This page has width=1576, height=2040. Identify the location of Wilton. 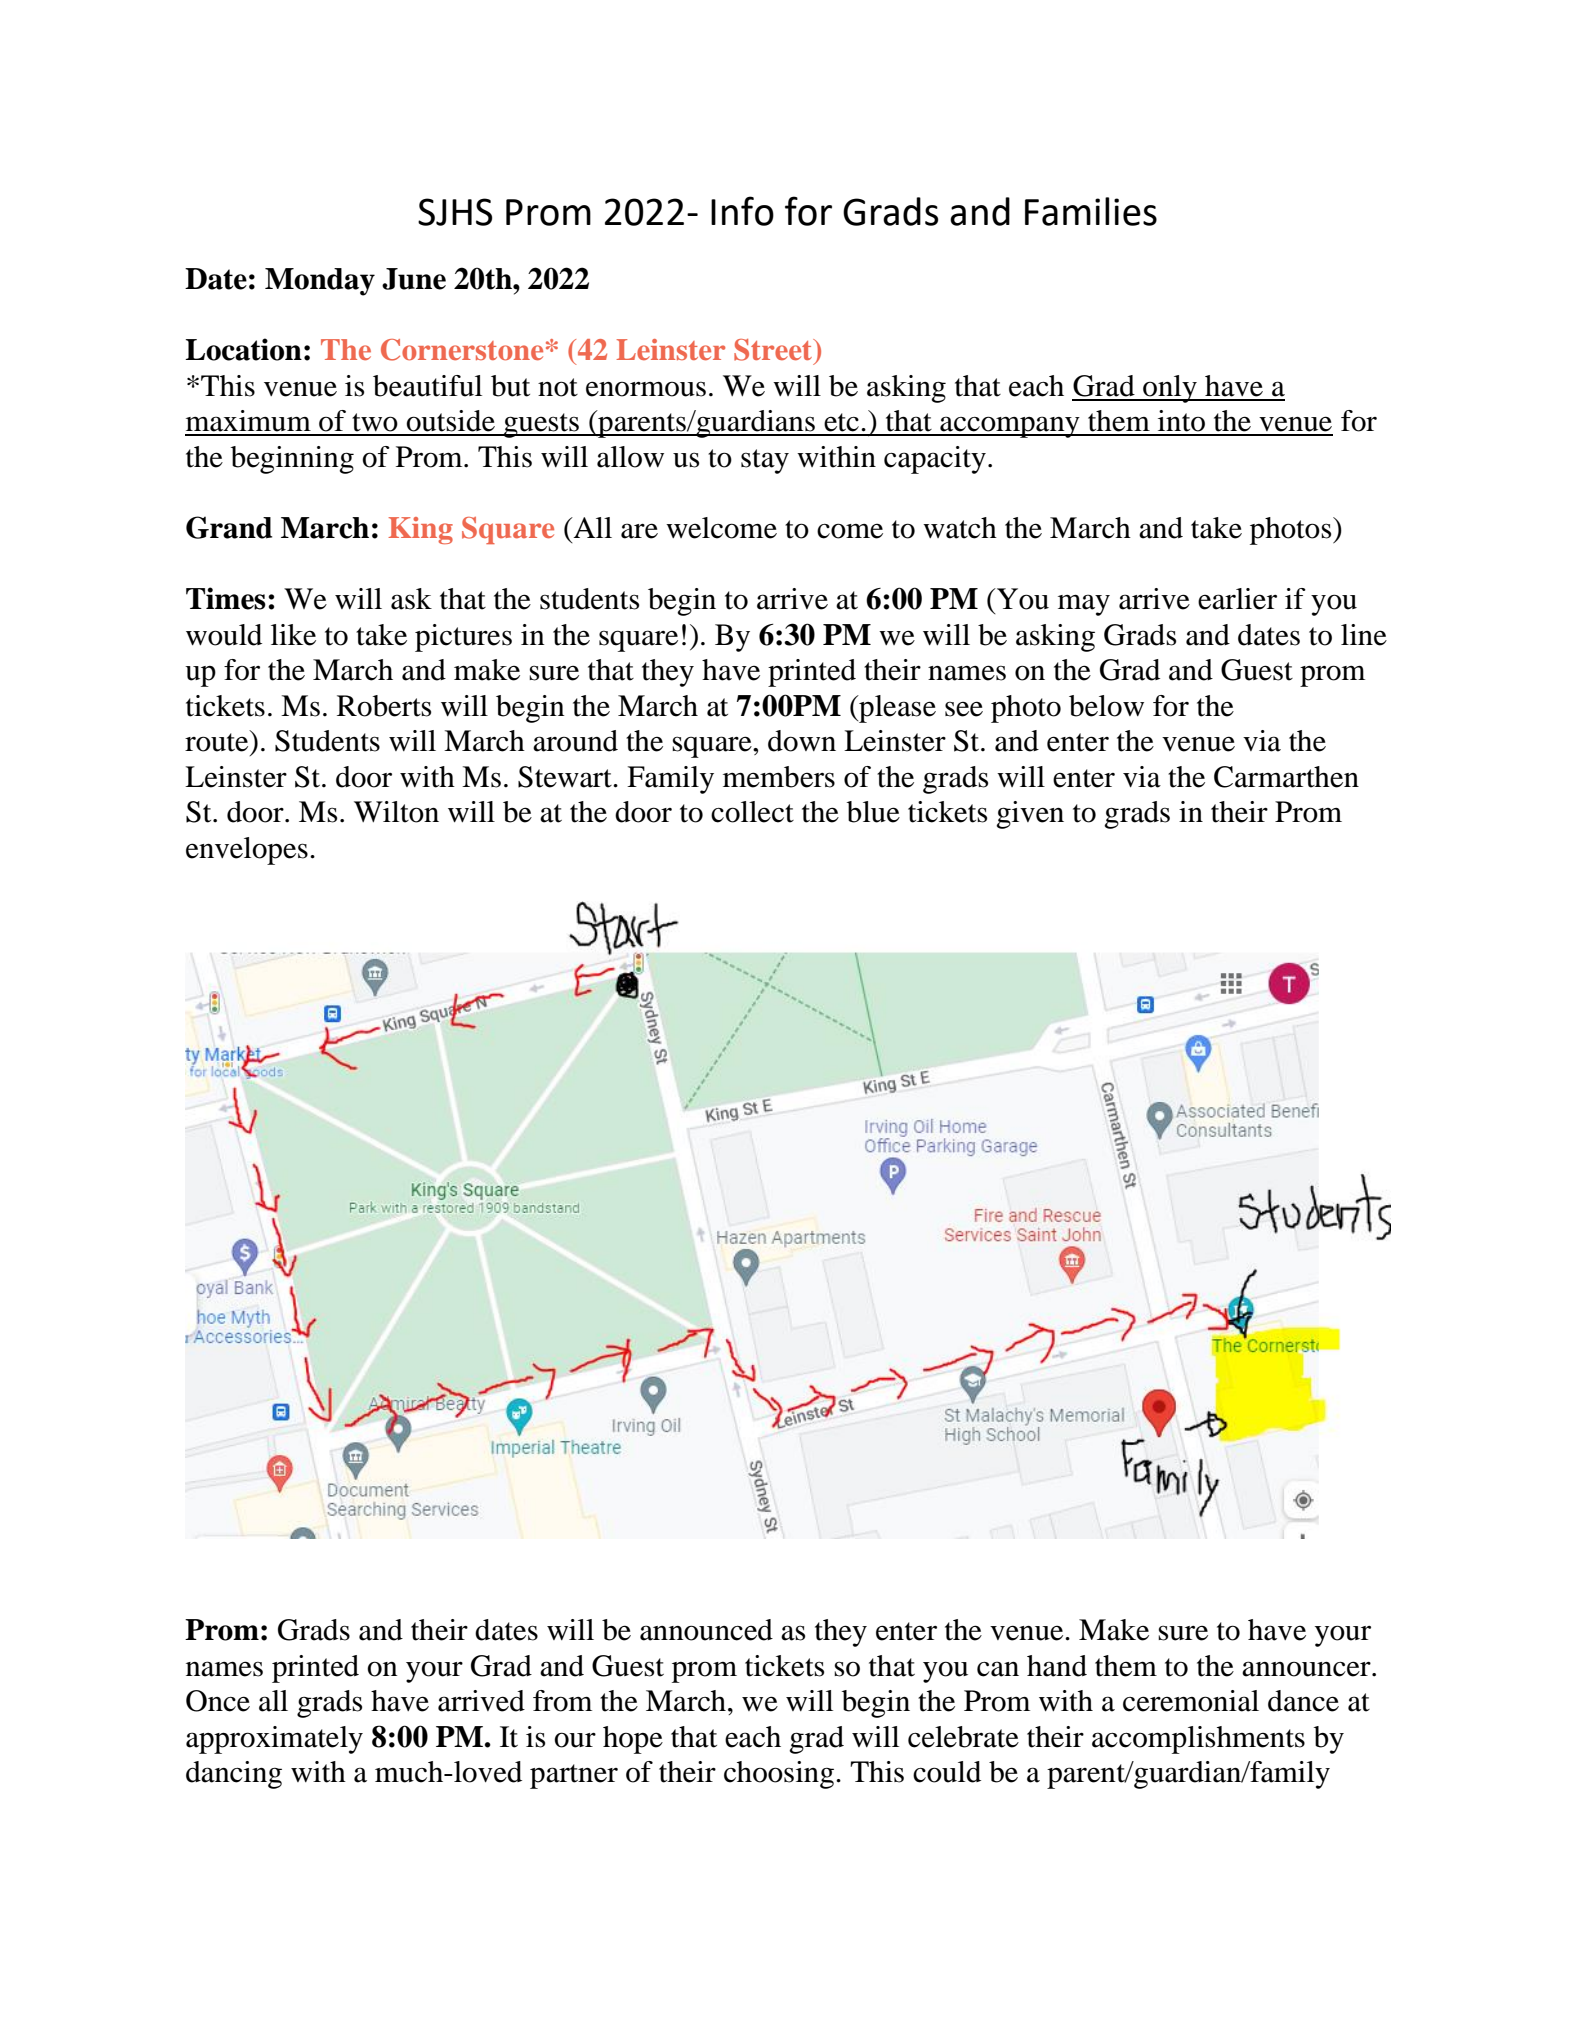
(396, 812).
